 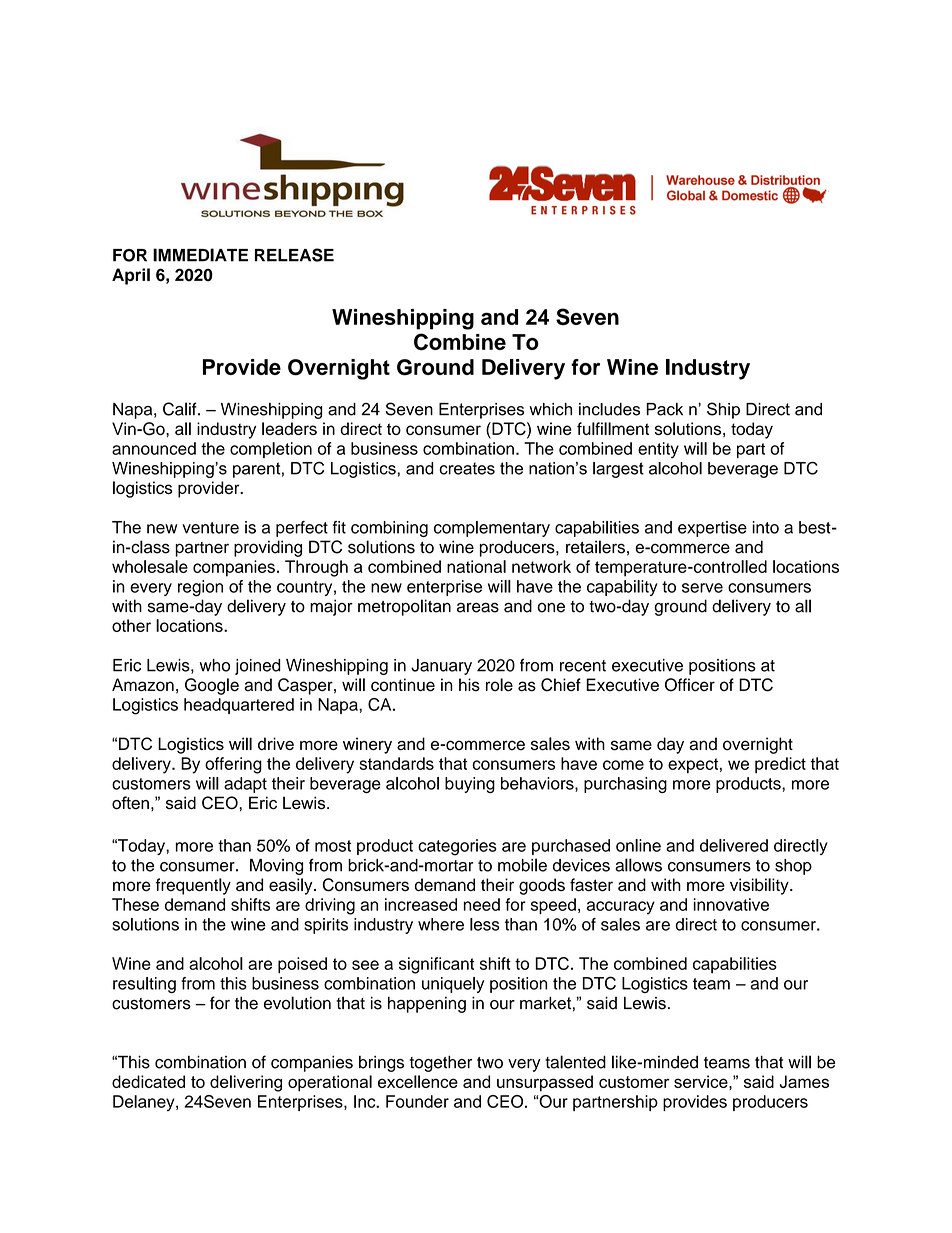 I want to click on IMMEDIATE, so click(x=200, y=255).
